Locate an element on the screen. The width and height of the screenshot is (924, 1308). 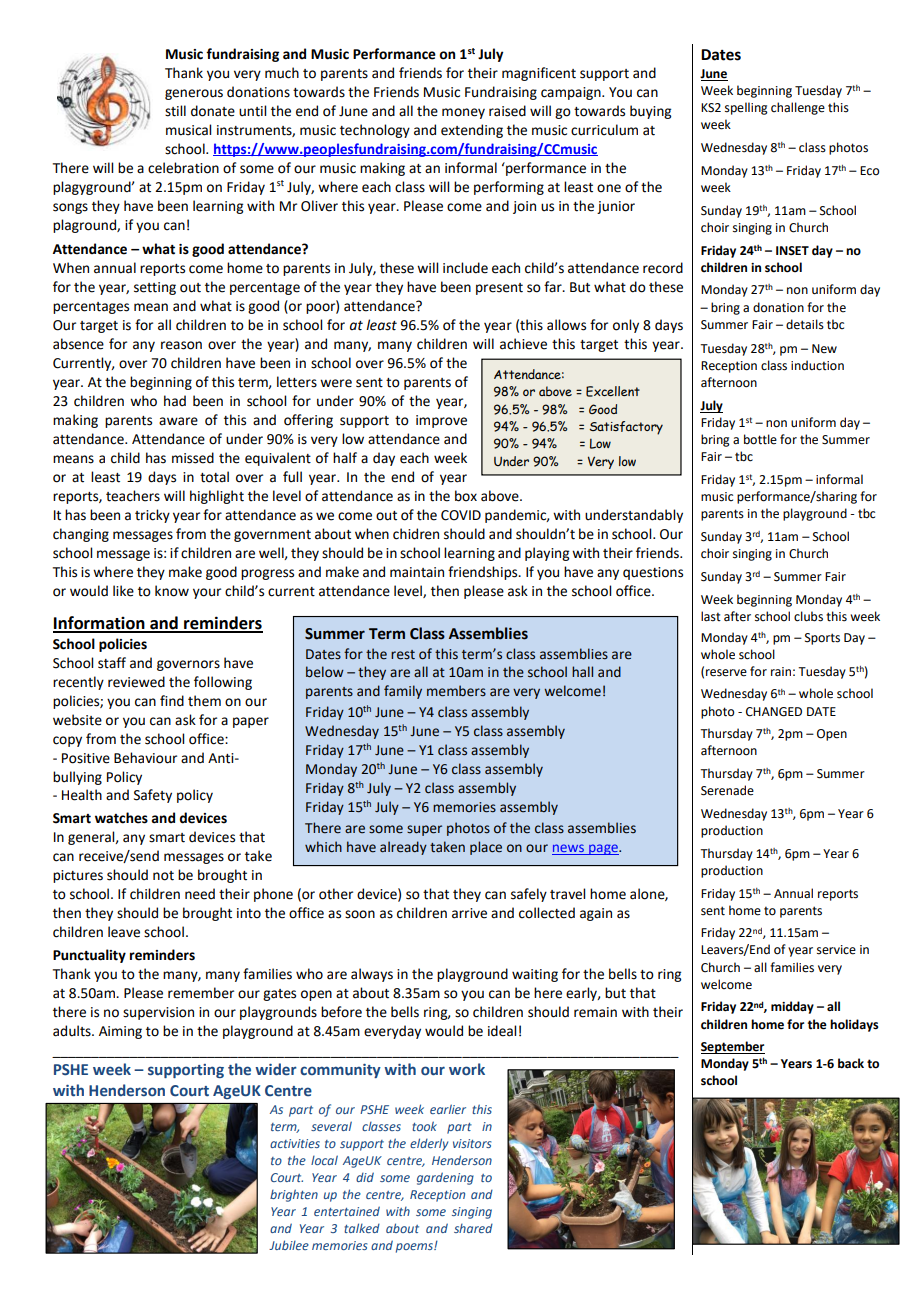
shared is located at coordinates (473, 1228).
